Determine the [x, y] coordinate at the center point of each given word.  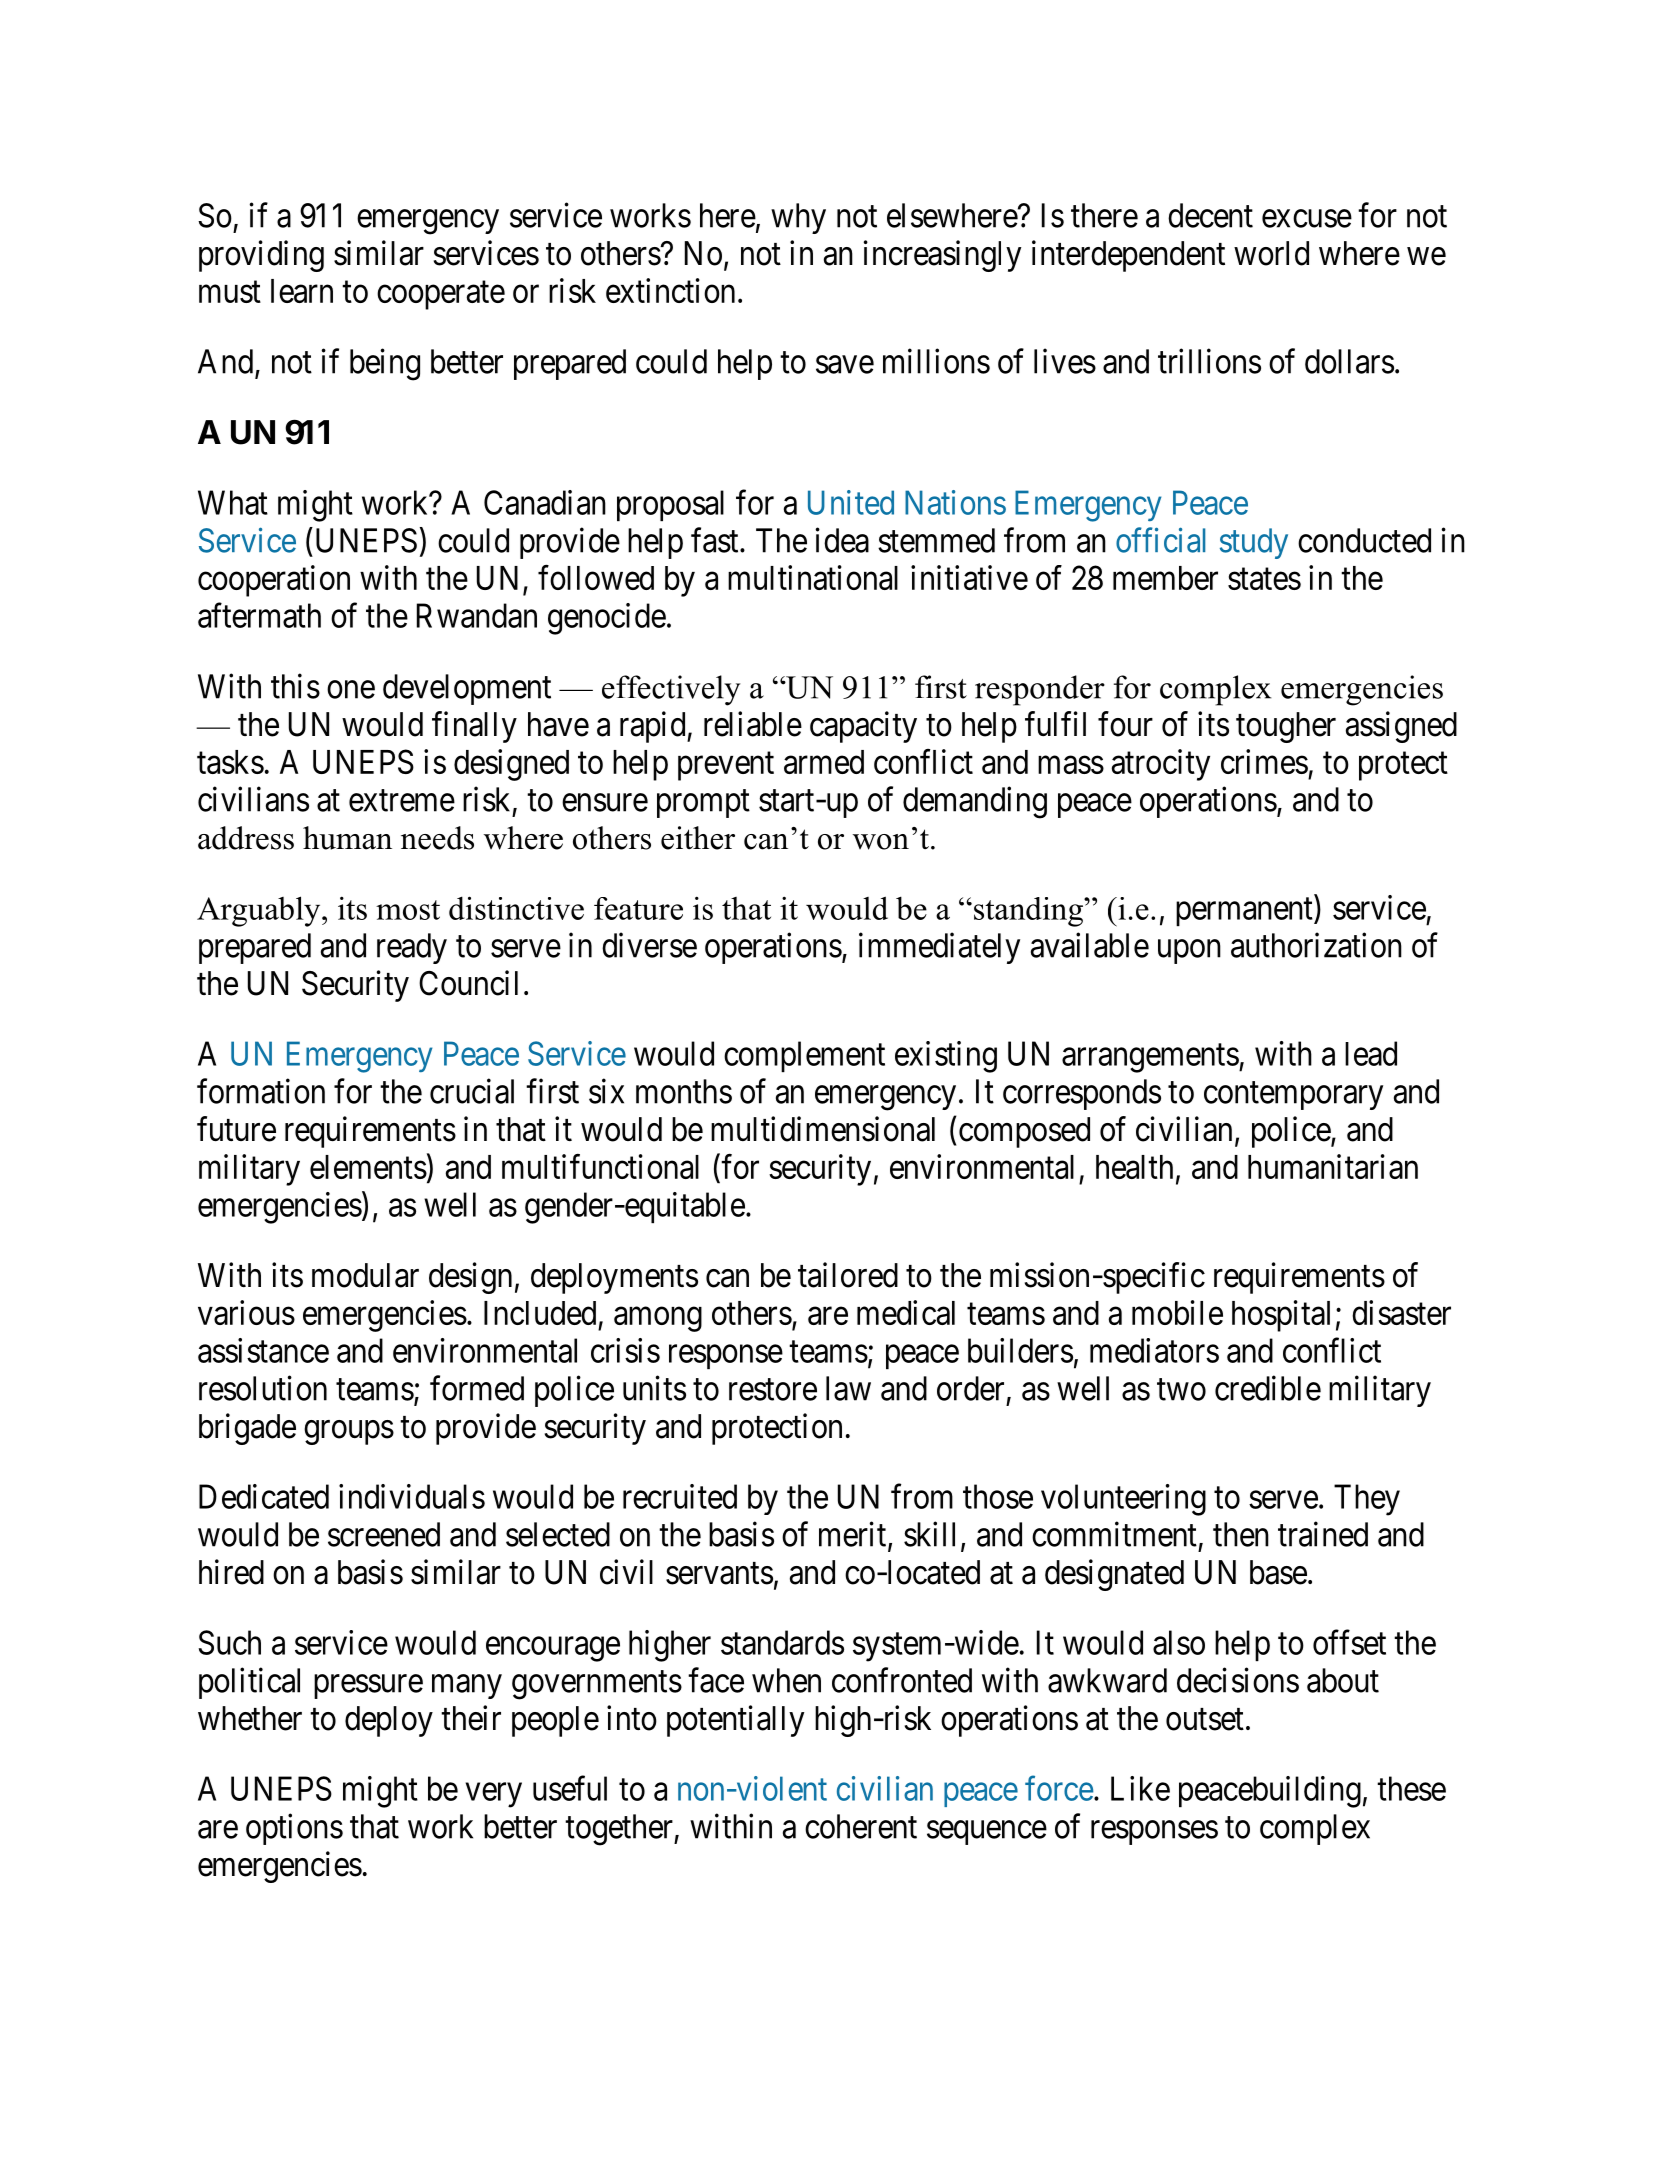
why [798, 218]
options [294, 1829]
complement [804, 1056]
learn [302, 291]
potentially [735, 1721]
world [1271, 253]
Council [468, 983]
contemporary [1293, 1096]
